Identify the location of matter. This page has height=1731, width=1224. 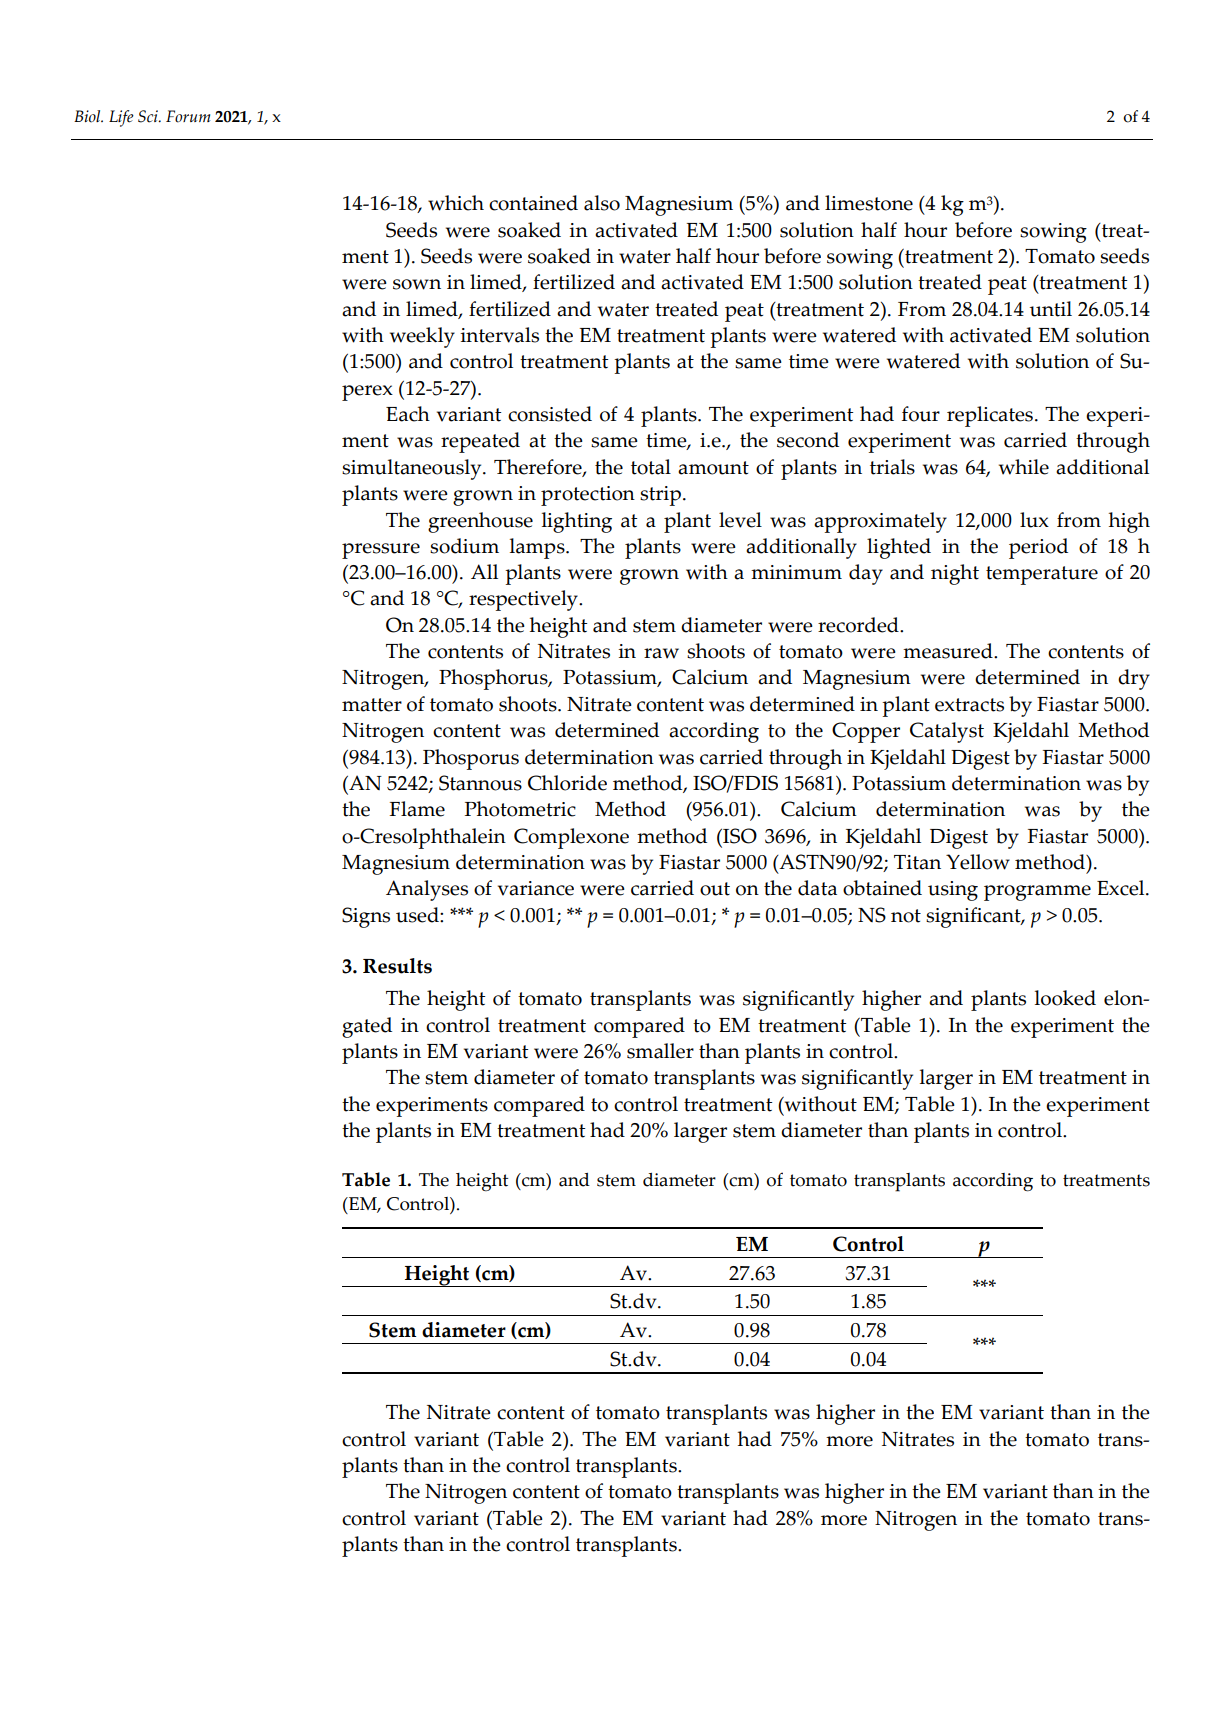
(372, 705).
